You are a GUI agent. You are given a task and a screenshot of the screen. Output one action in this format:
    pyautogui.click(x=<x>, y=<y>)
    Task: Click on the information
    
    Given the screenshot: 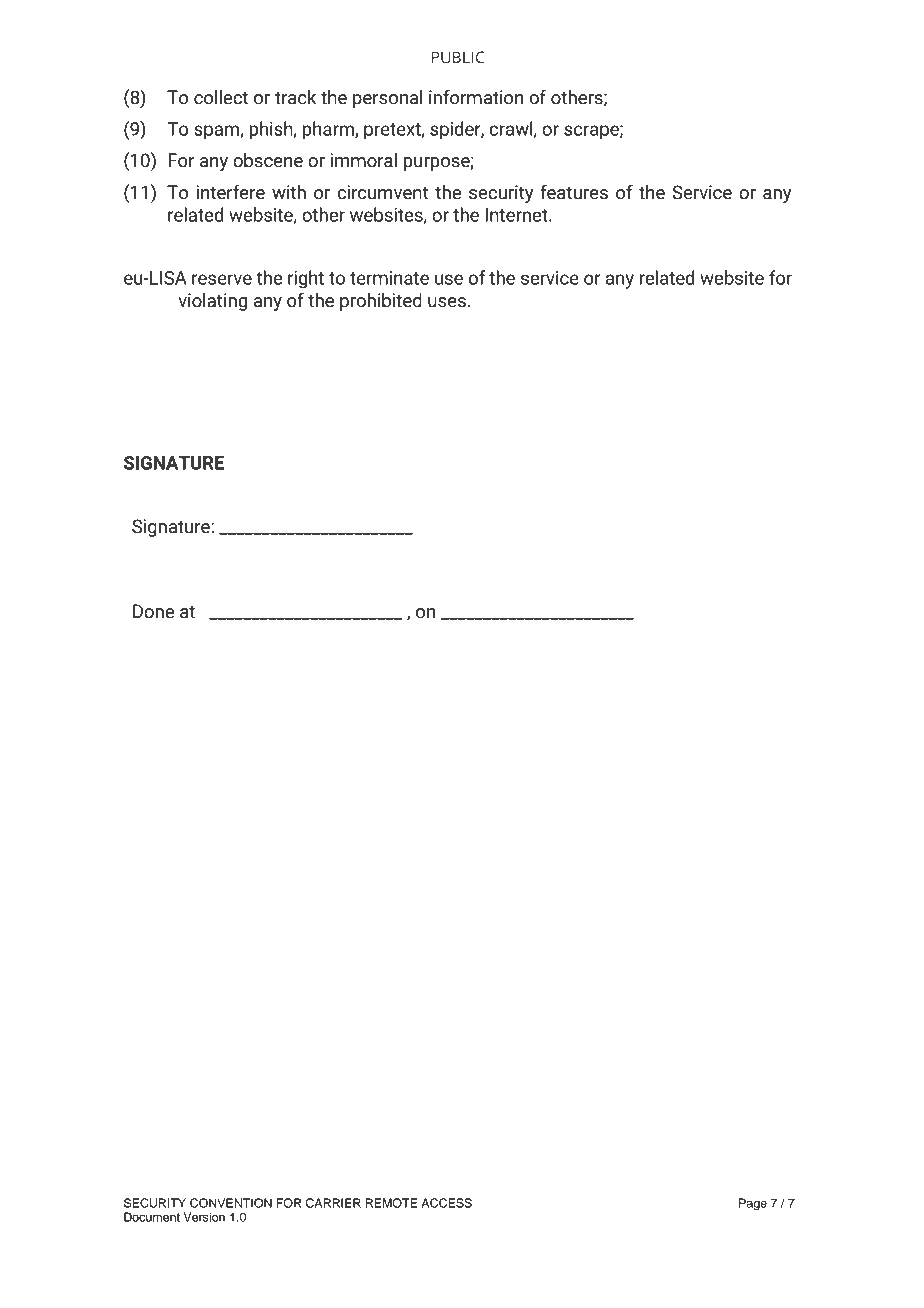 What is the action you would take?
    pyautogui.click(x=476, y=97)
